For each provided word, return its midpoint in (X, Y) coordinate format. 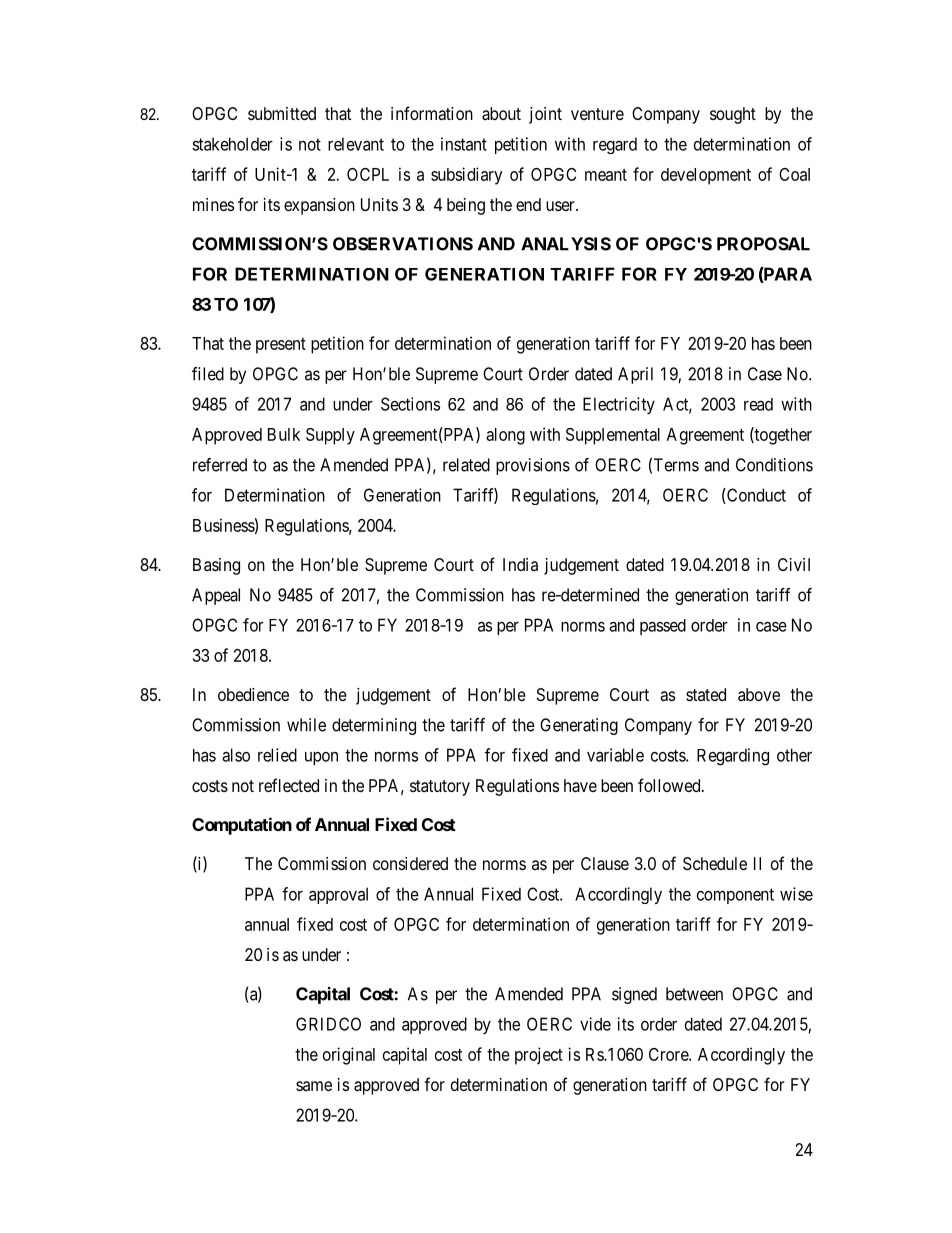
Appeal (216, 596)
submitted (282, 113)
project (539, 1056)
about (501, 113)
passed (663, 627)
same (314, 1086)
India (520, 564)
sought (733, 115)
